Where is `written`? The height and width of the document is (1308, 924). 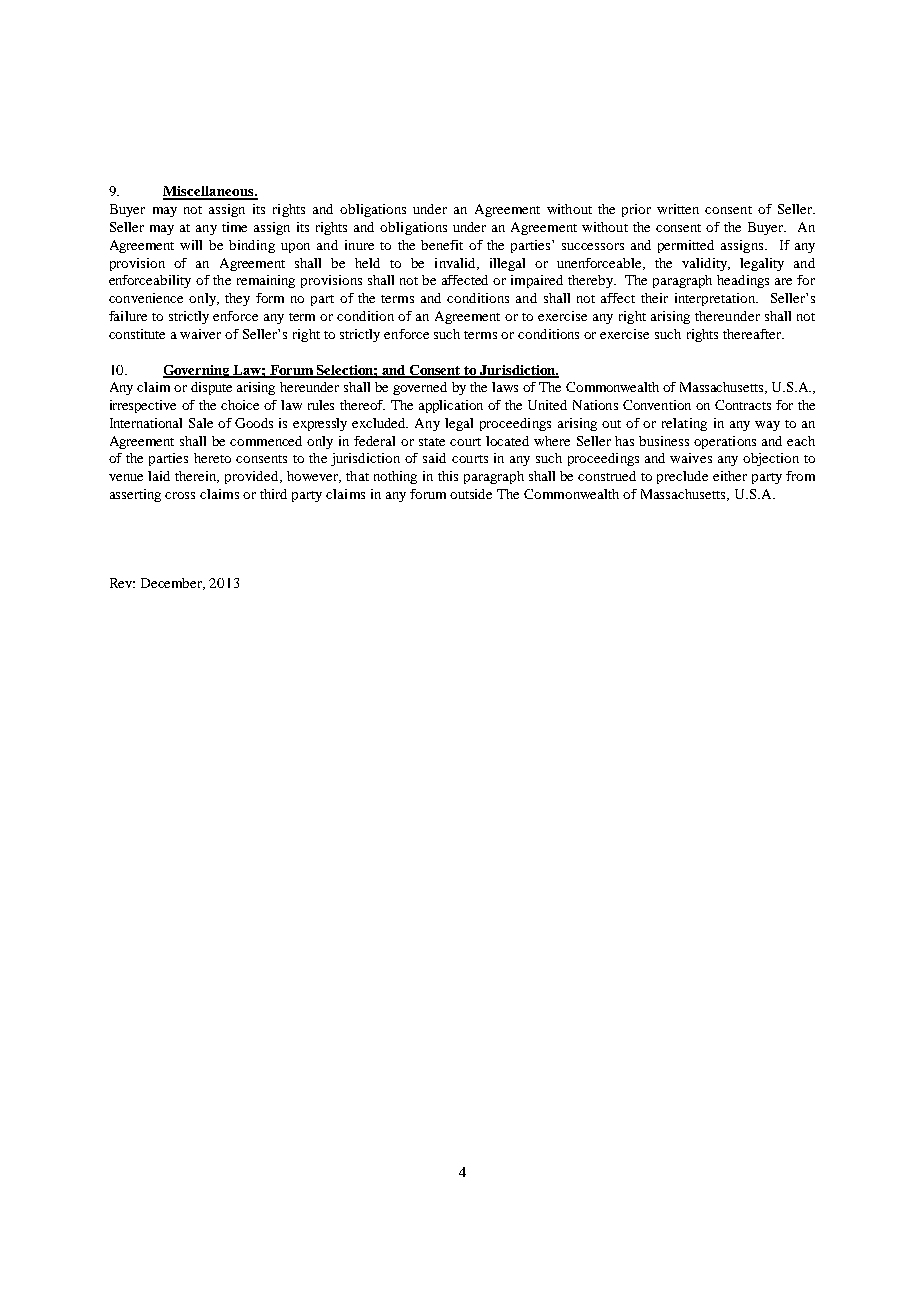 written is located at coordinates (678, 209).
